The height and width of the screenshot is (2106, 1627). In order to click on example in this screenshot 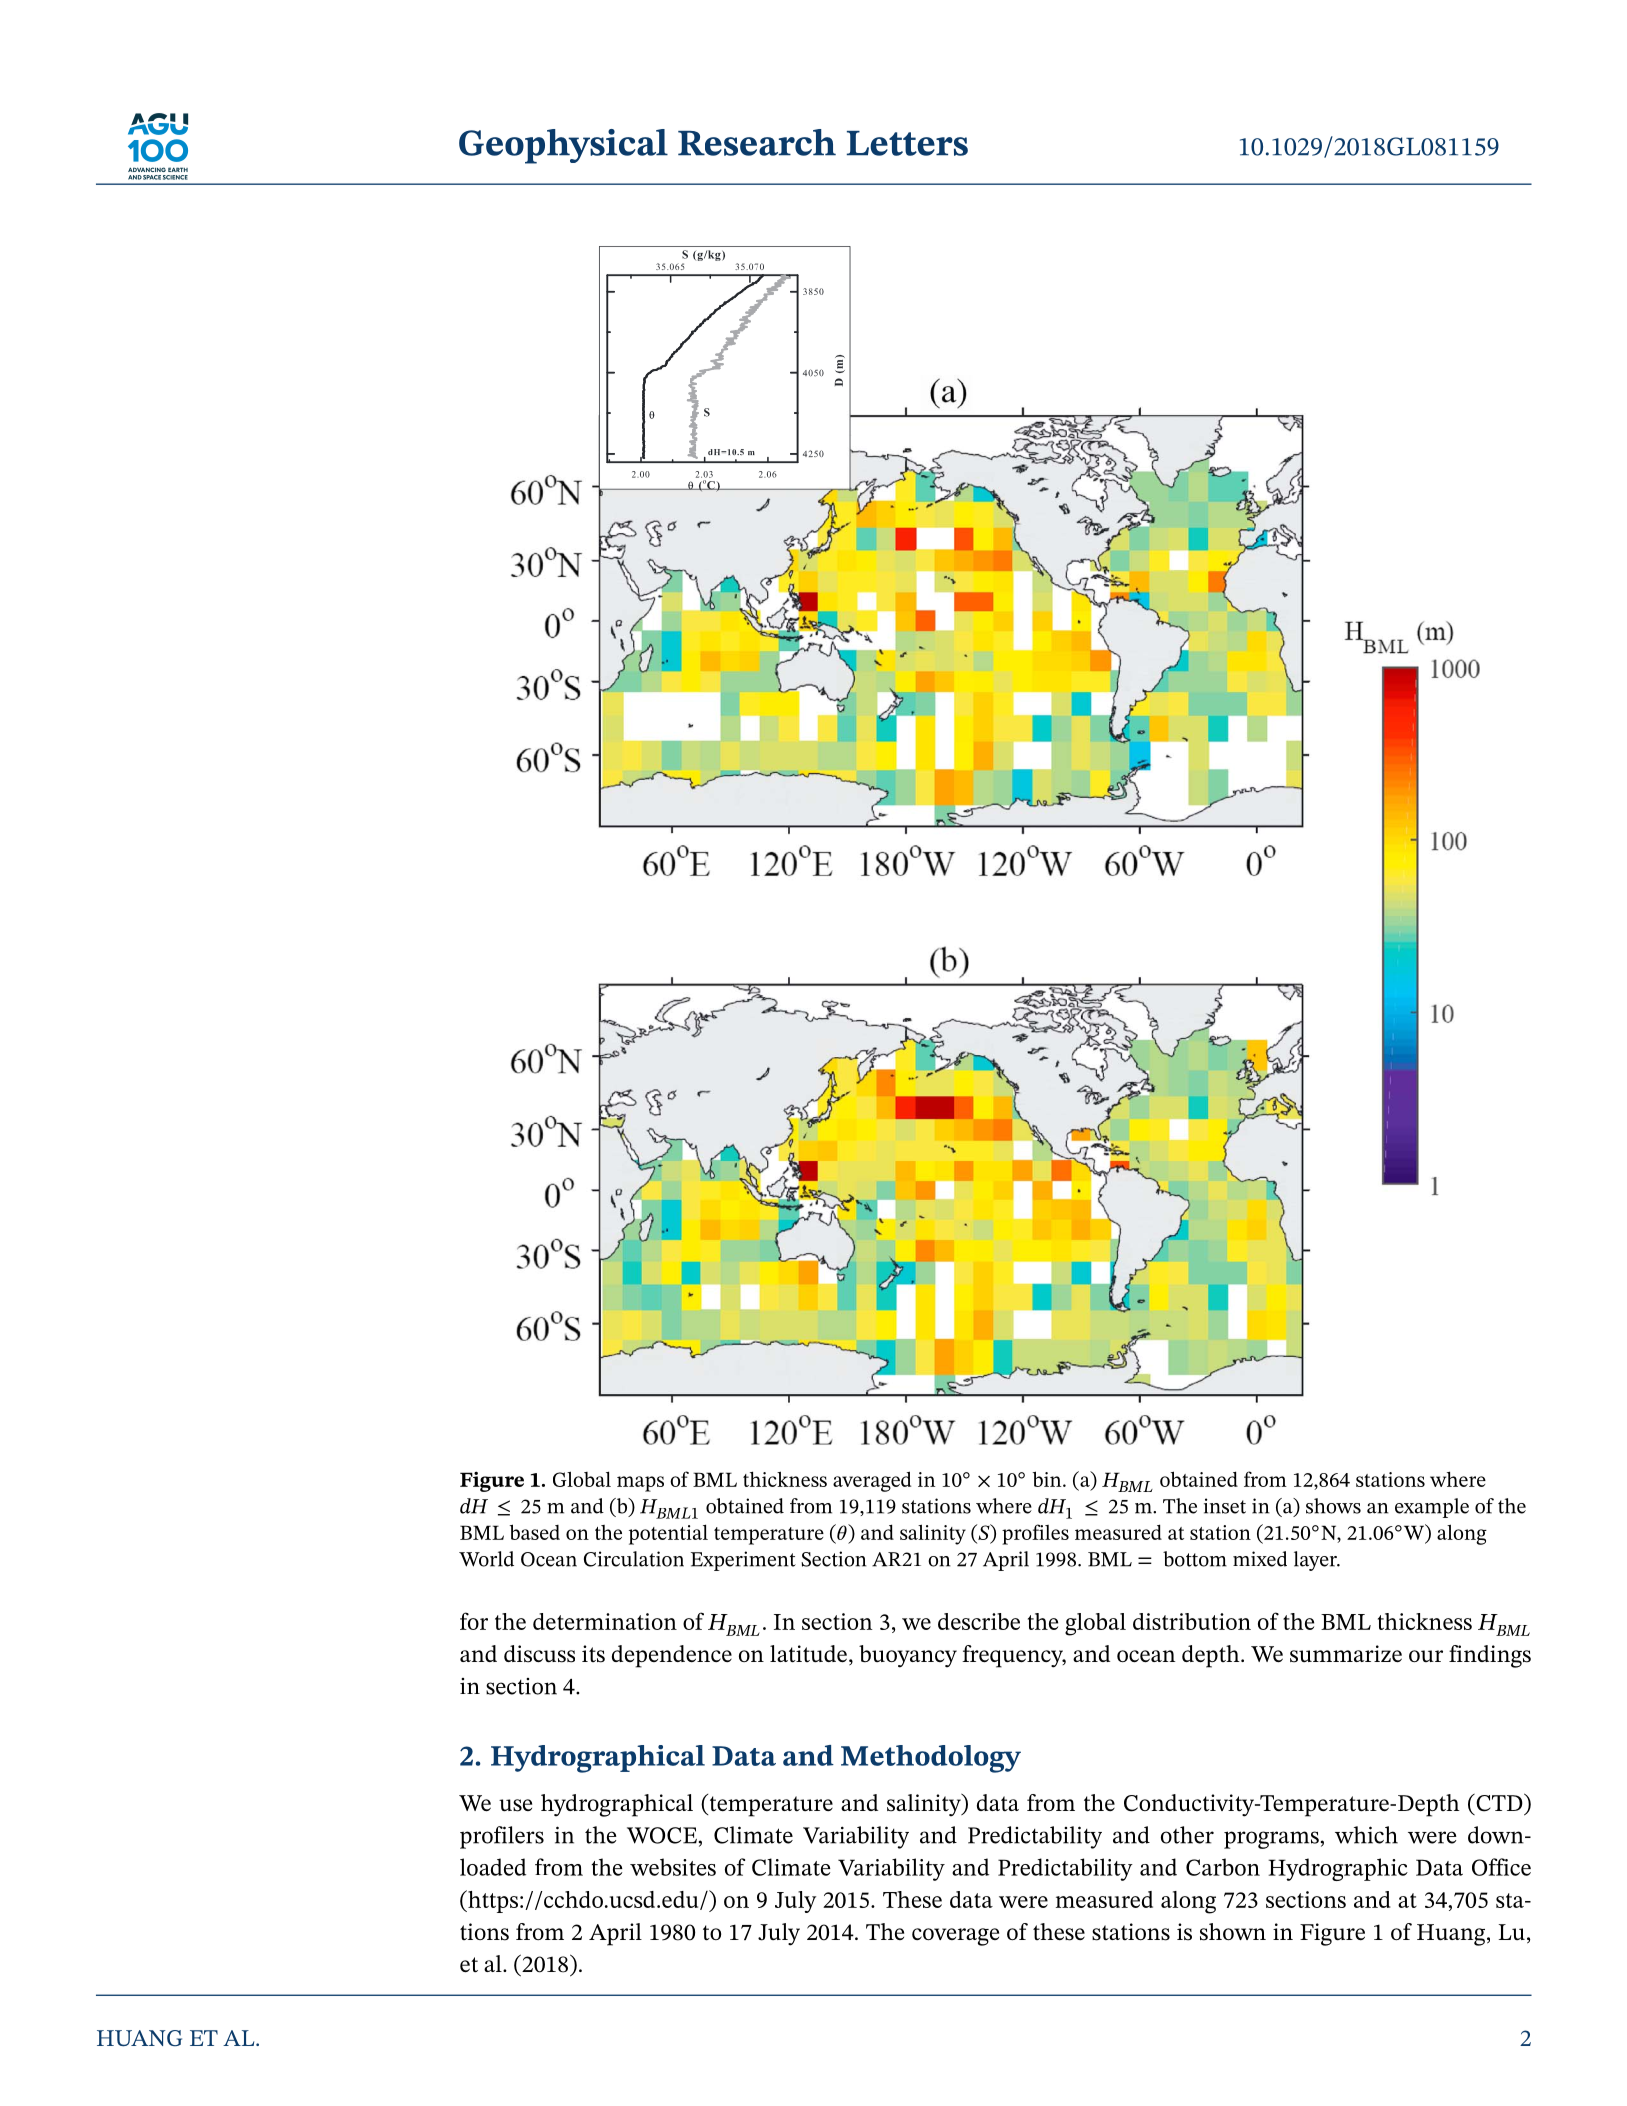, I will do `click(1432, 1508)`.
